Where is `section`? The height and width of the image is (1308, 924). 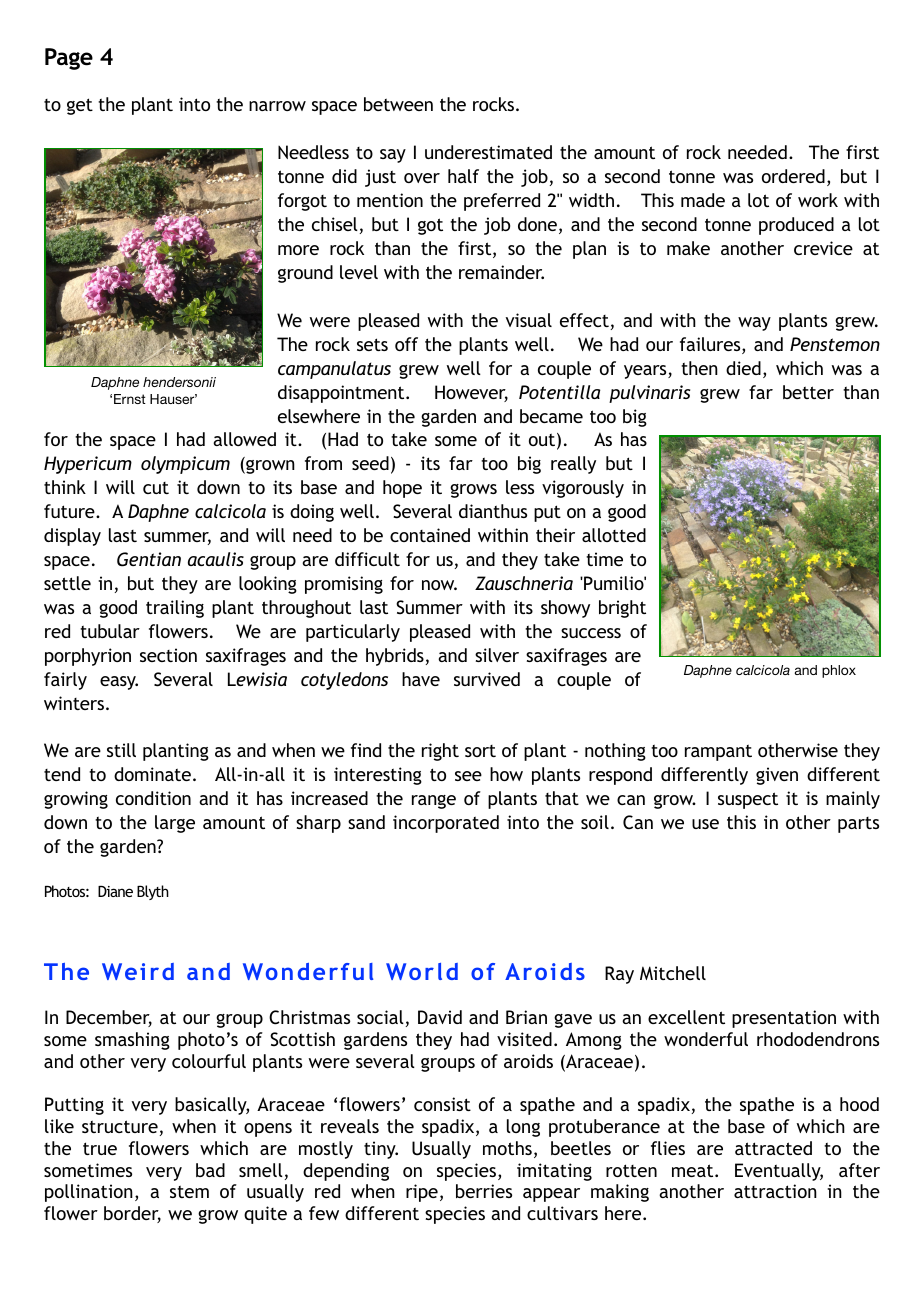 section is located at coordinates (168, 655).
